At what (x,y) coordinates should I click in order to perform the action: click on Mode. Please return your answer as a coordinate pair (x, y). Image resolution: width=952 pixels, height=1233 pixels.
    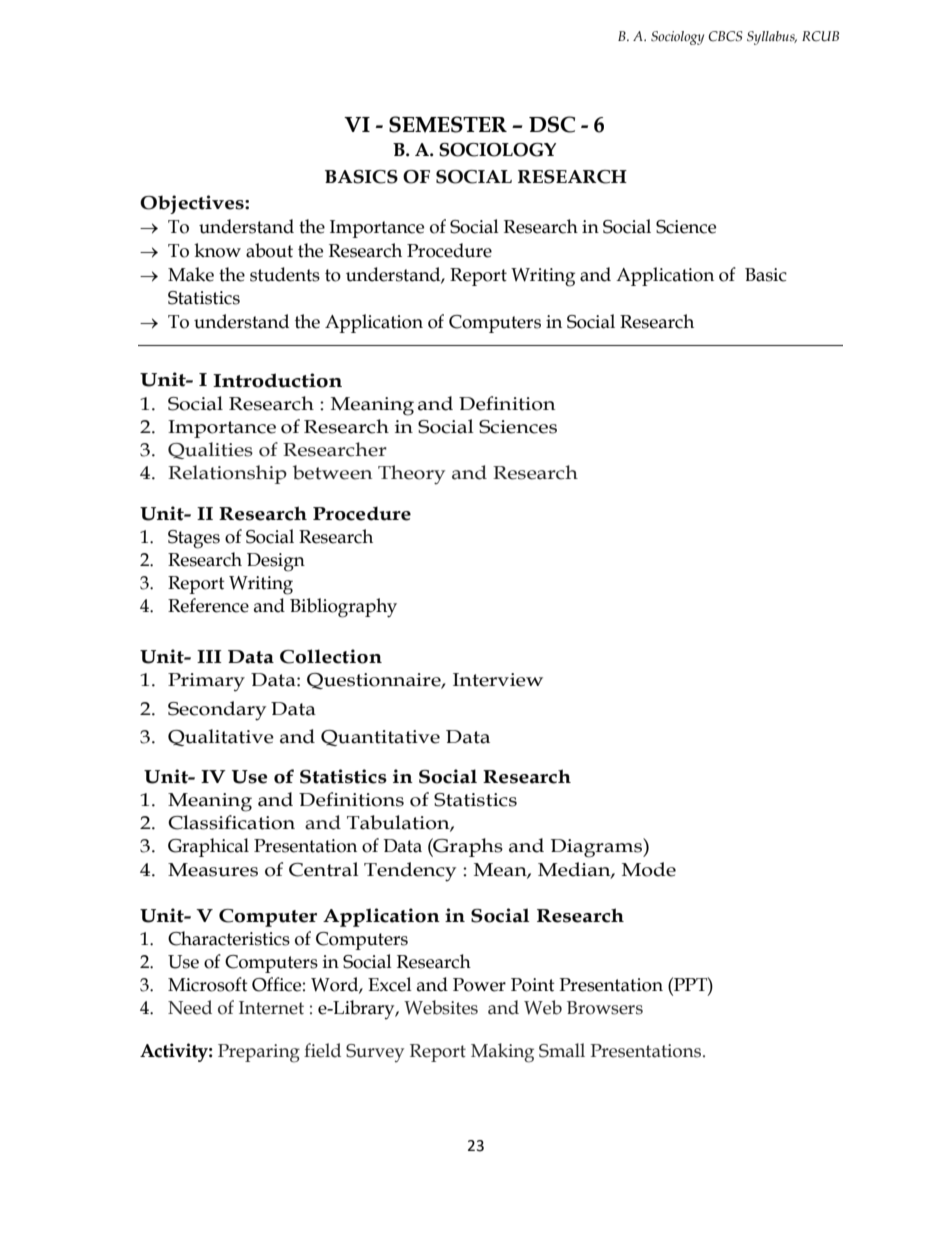
    Looking at the image, I should click on (649, 869).
